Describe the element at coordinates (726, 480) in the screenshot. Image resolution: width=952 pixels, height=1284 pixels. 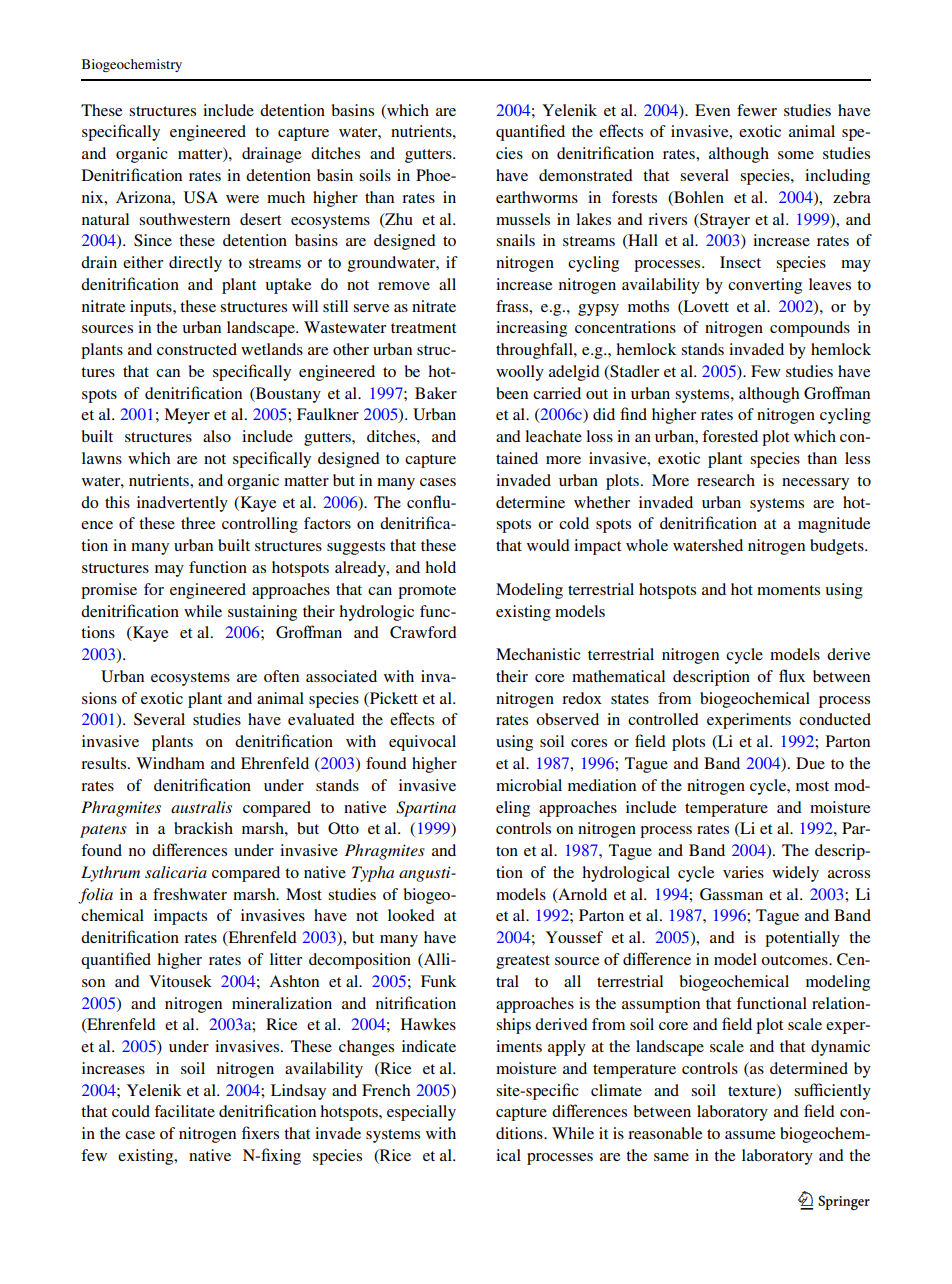
I see `research` at that location.
